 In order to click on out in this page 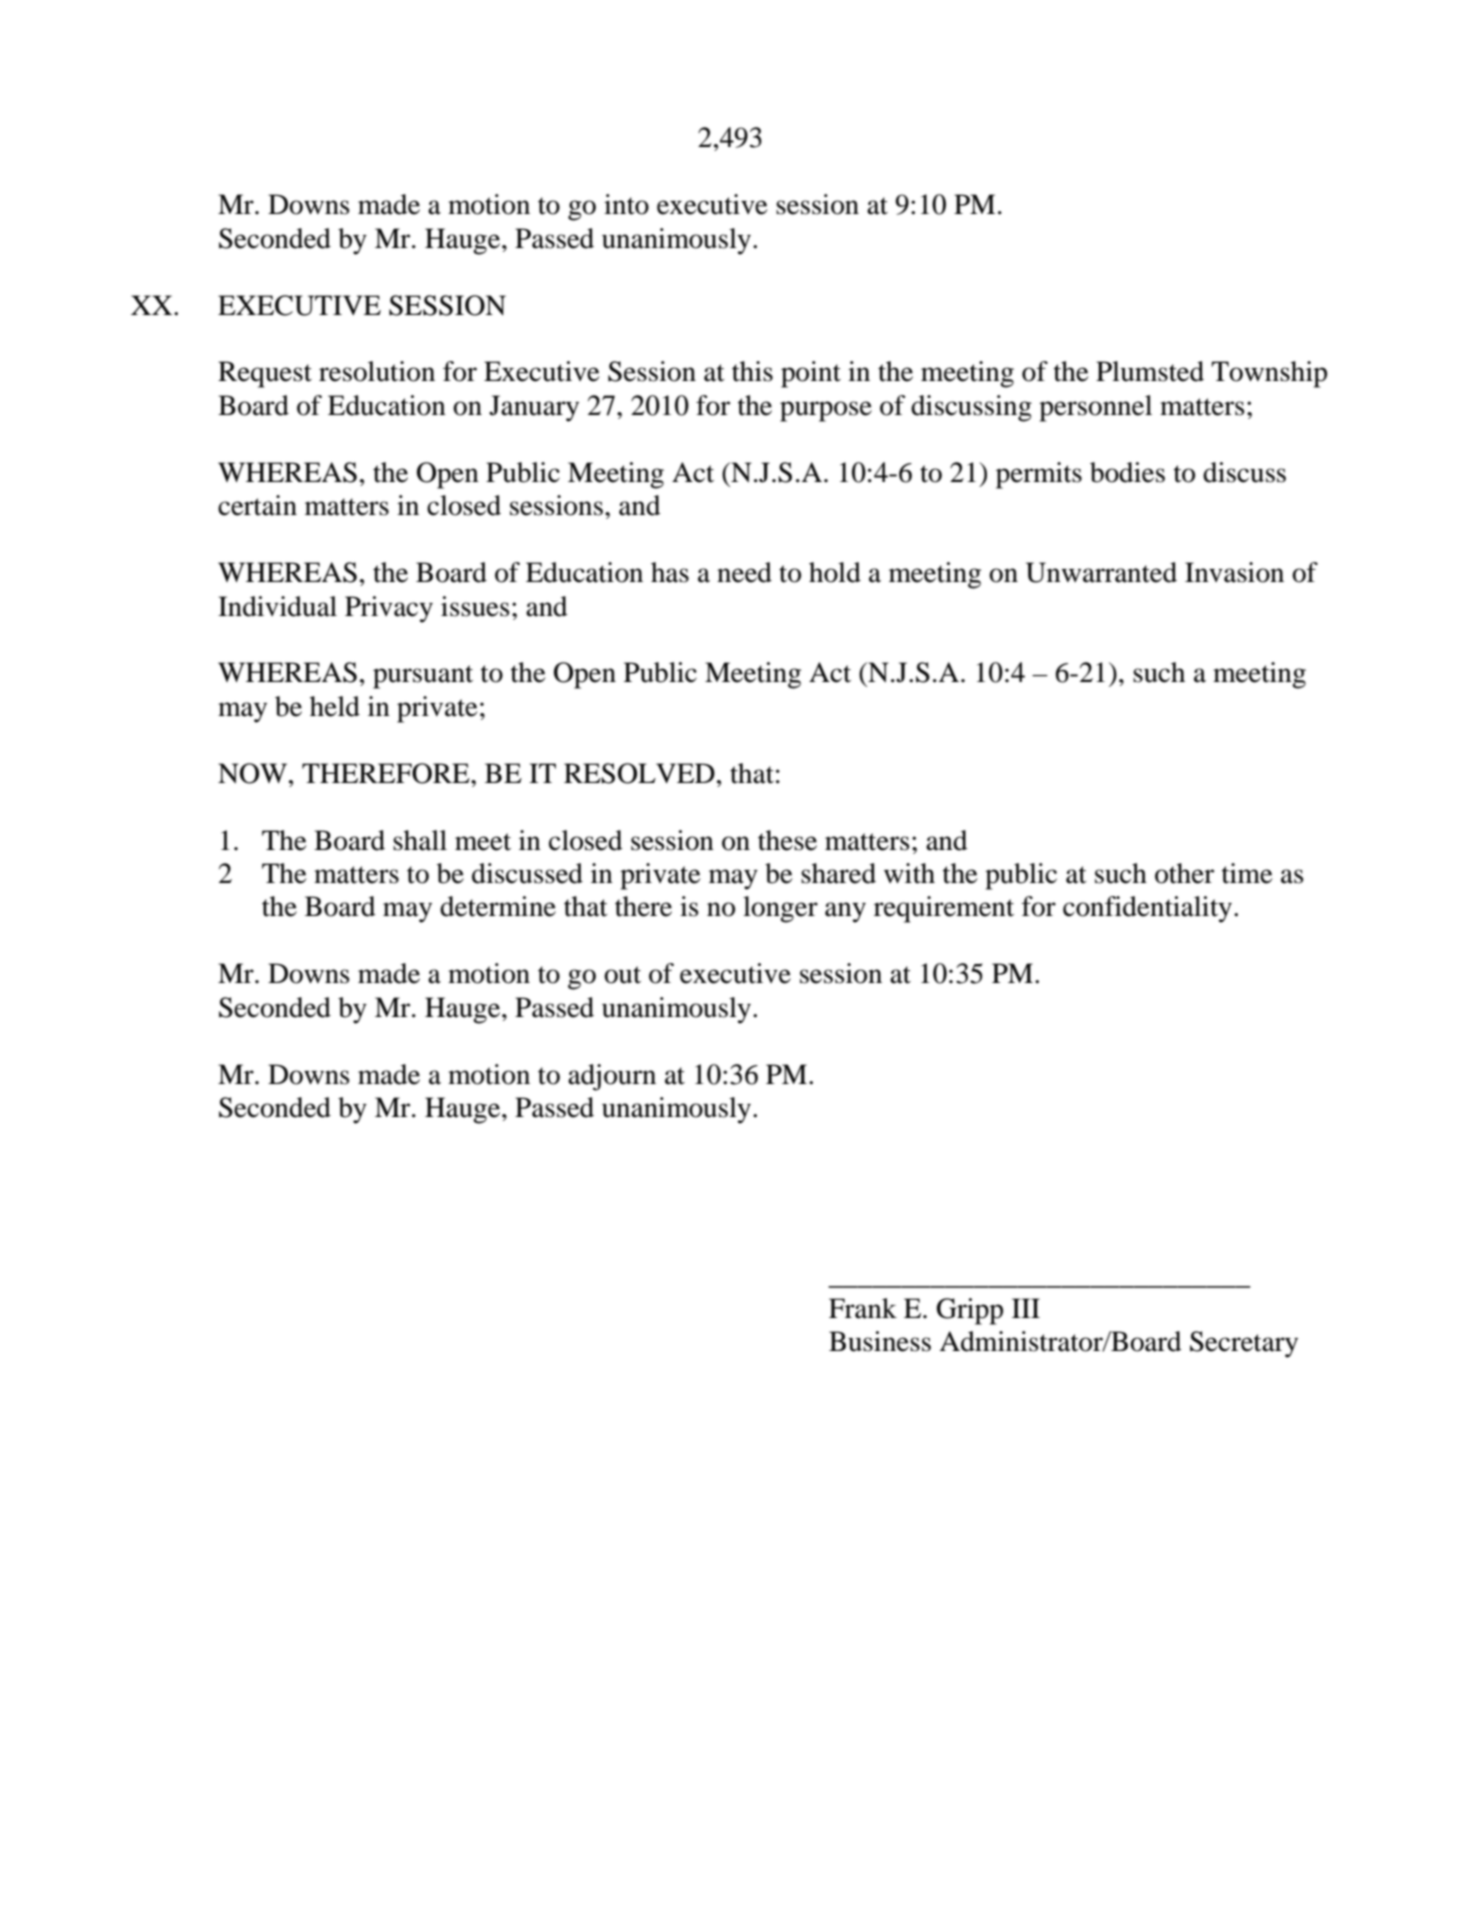, I will do `click(622, 975)`.
